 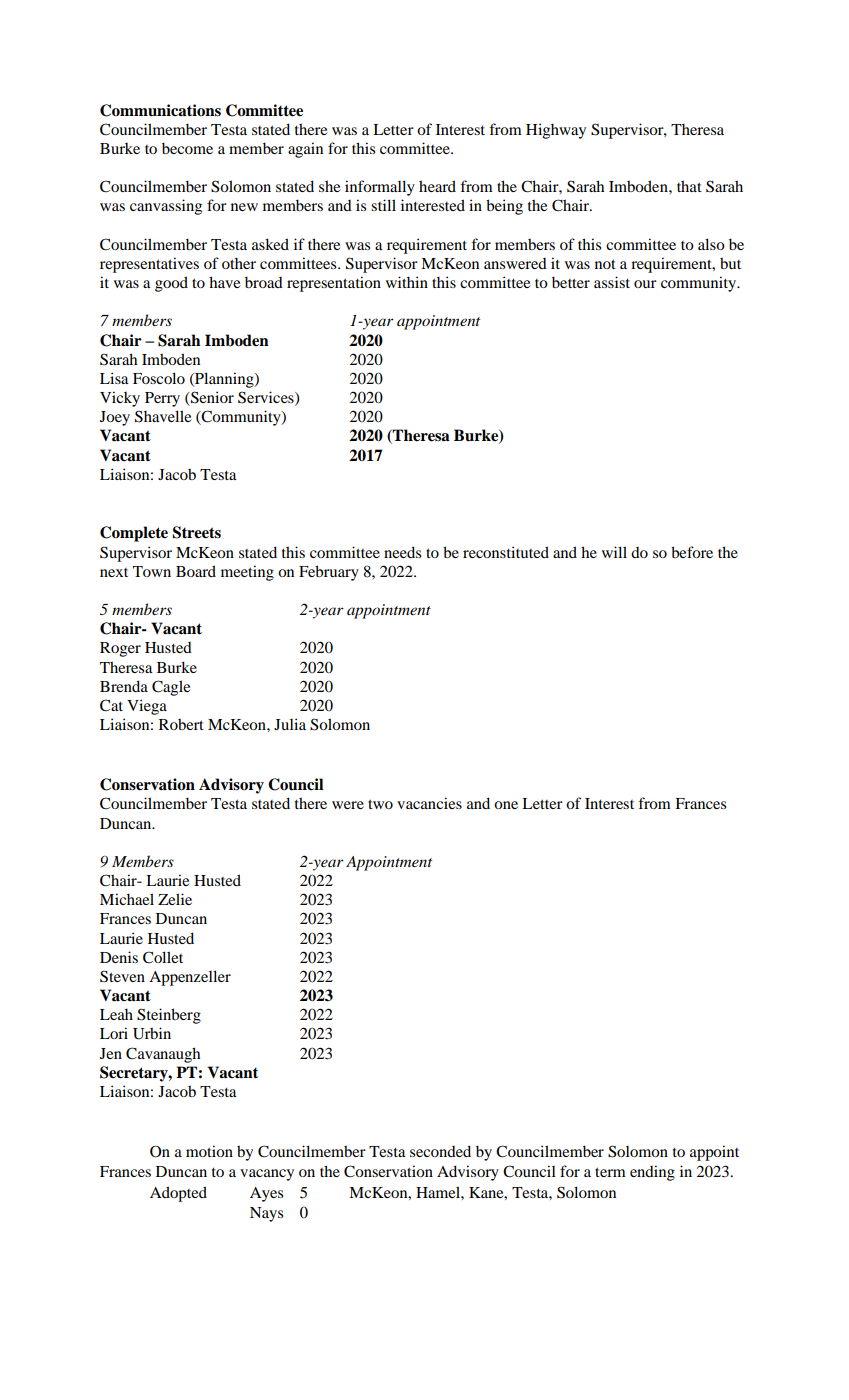 I want to click on before, so click(x=692, y=552).
